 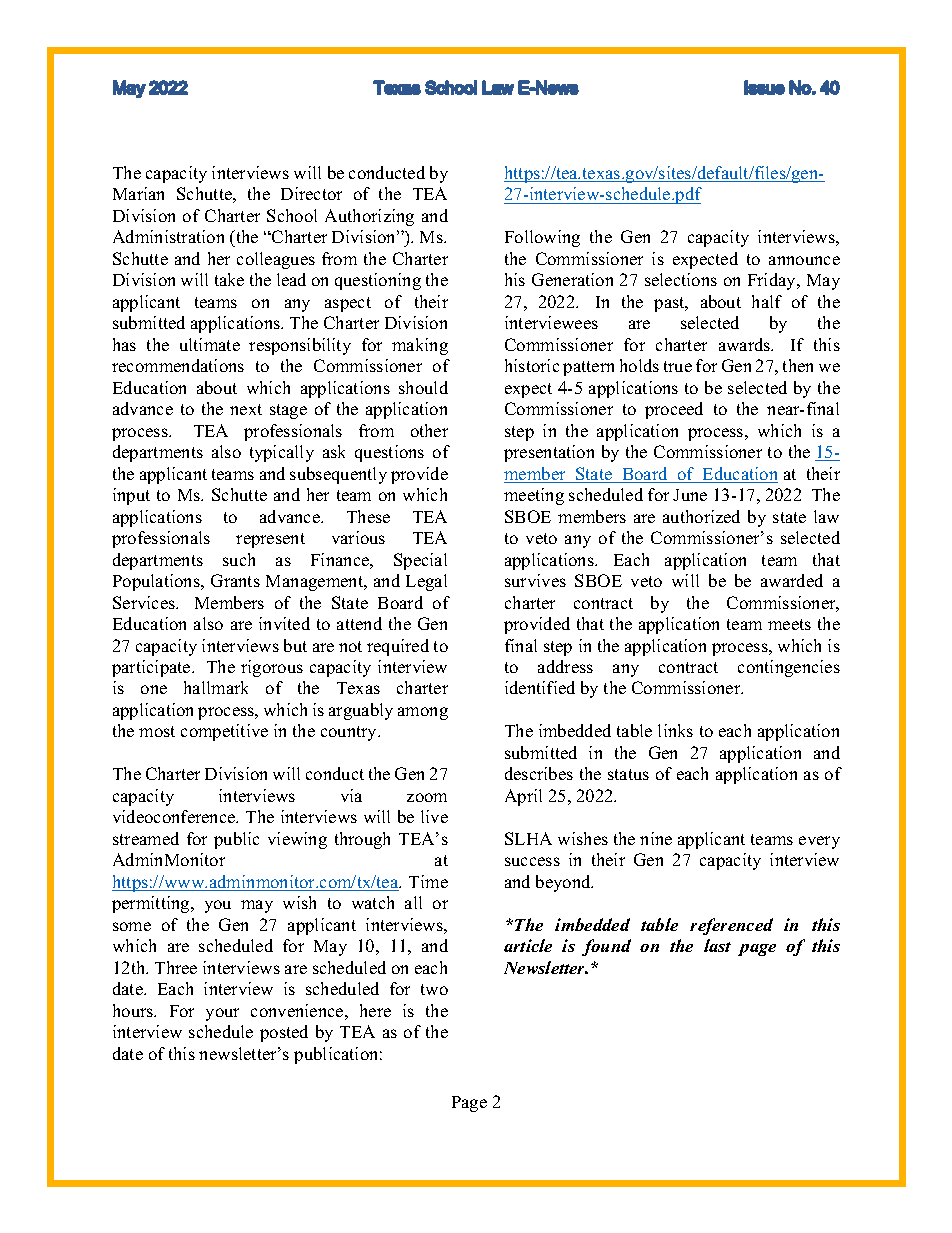 I want to click on your, so click(x=222, y=1014).
